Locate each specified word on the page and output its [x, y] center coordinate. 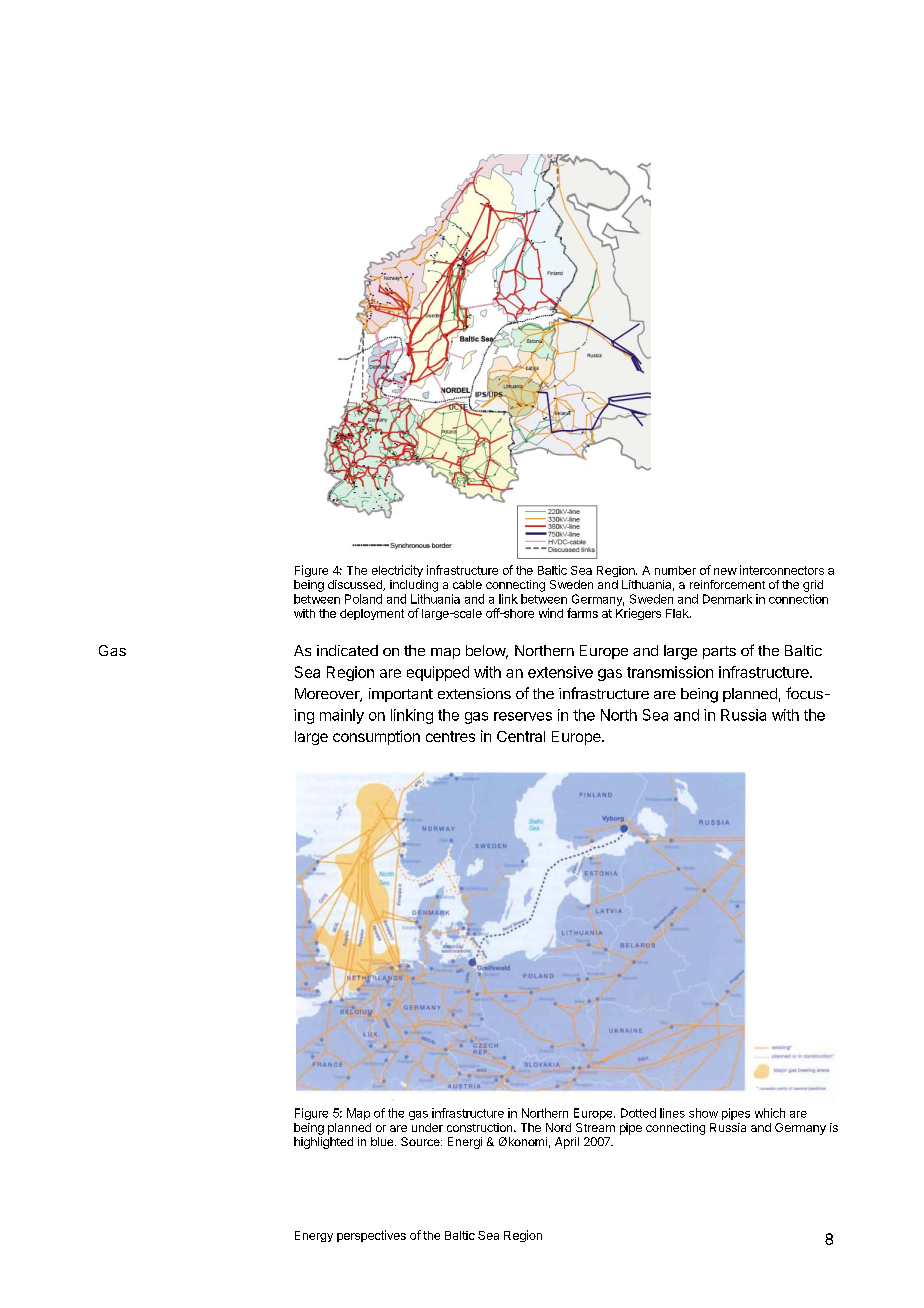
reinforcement [727, 584]
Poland [363, 599]
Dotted [638, 1113]
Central [521, 736]
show [703, 1113]
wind [551, 613]
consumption [376, 737]
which [770, 1113]
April [567, 1143]
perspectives [371, 1236]
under [427, 1127]
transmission [670, 672]
